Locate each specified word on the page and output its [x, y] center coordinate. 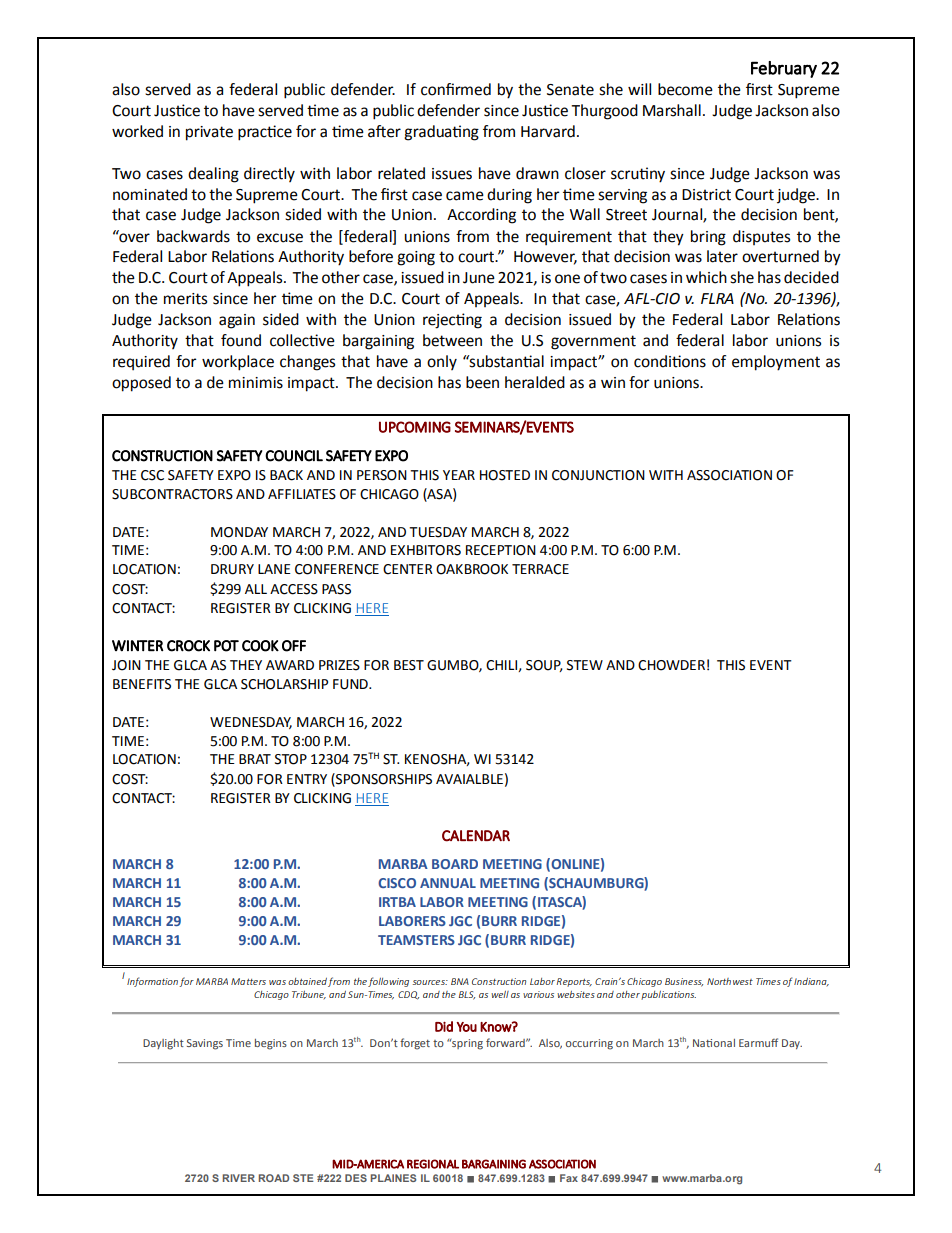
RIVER [238, 1178]
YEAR [459, 475]
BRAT [255, 759]
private [209, 133]
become [685, 89]
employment [776, 363]
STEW [585, 665]
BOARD [455, 864]
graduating [441, 133]
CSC [152, 475]
